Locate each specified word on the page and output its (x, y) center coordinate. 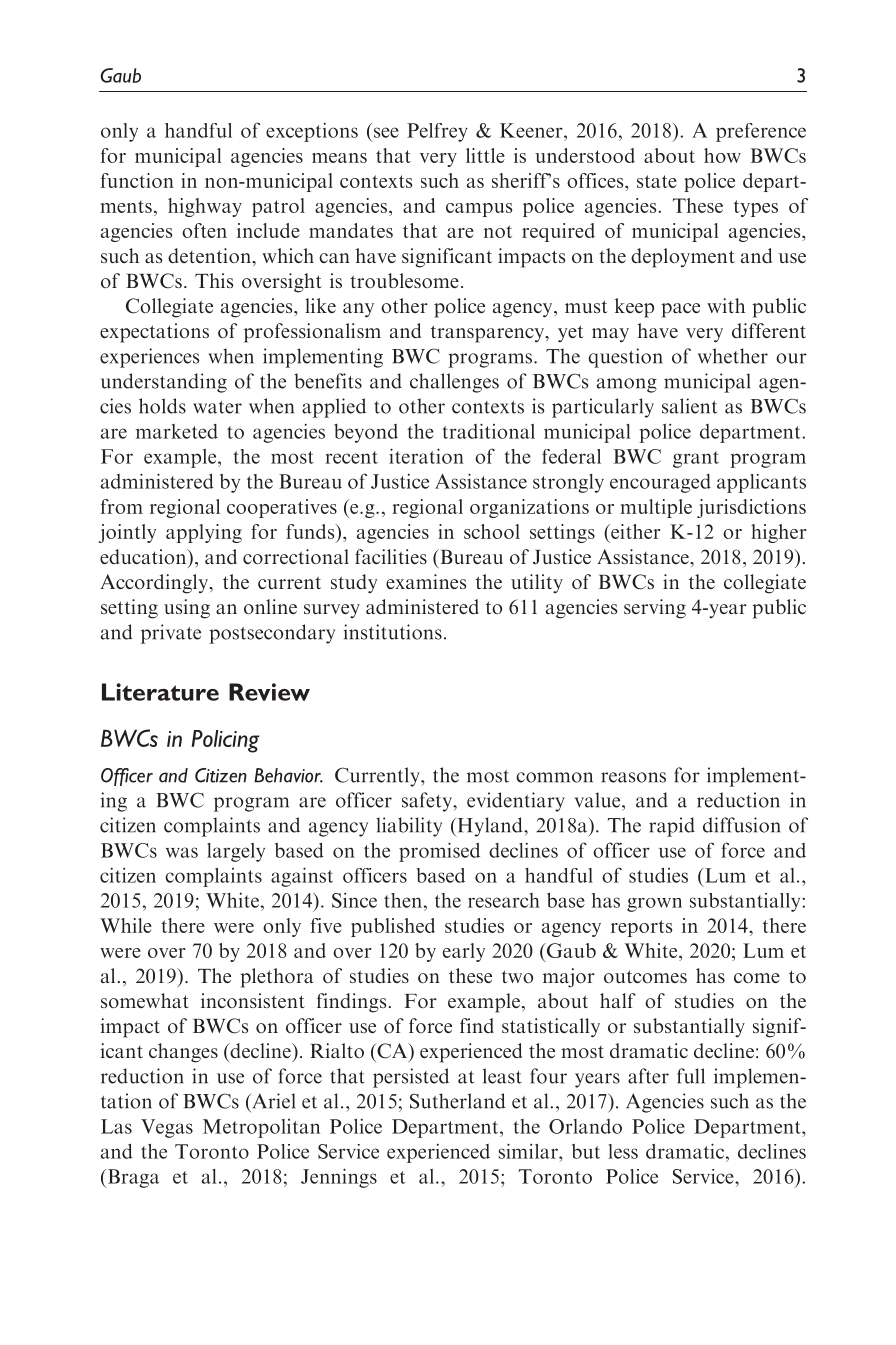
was (182, 852)
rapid (672, 827)
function (137, 180)
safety (428, 802)
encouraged (660, 483)
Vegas (167, 1128)
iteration (426, 456)
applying (204, 533)
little (485, 155)
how (722, 155)
